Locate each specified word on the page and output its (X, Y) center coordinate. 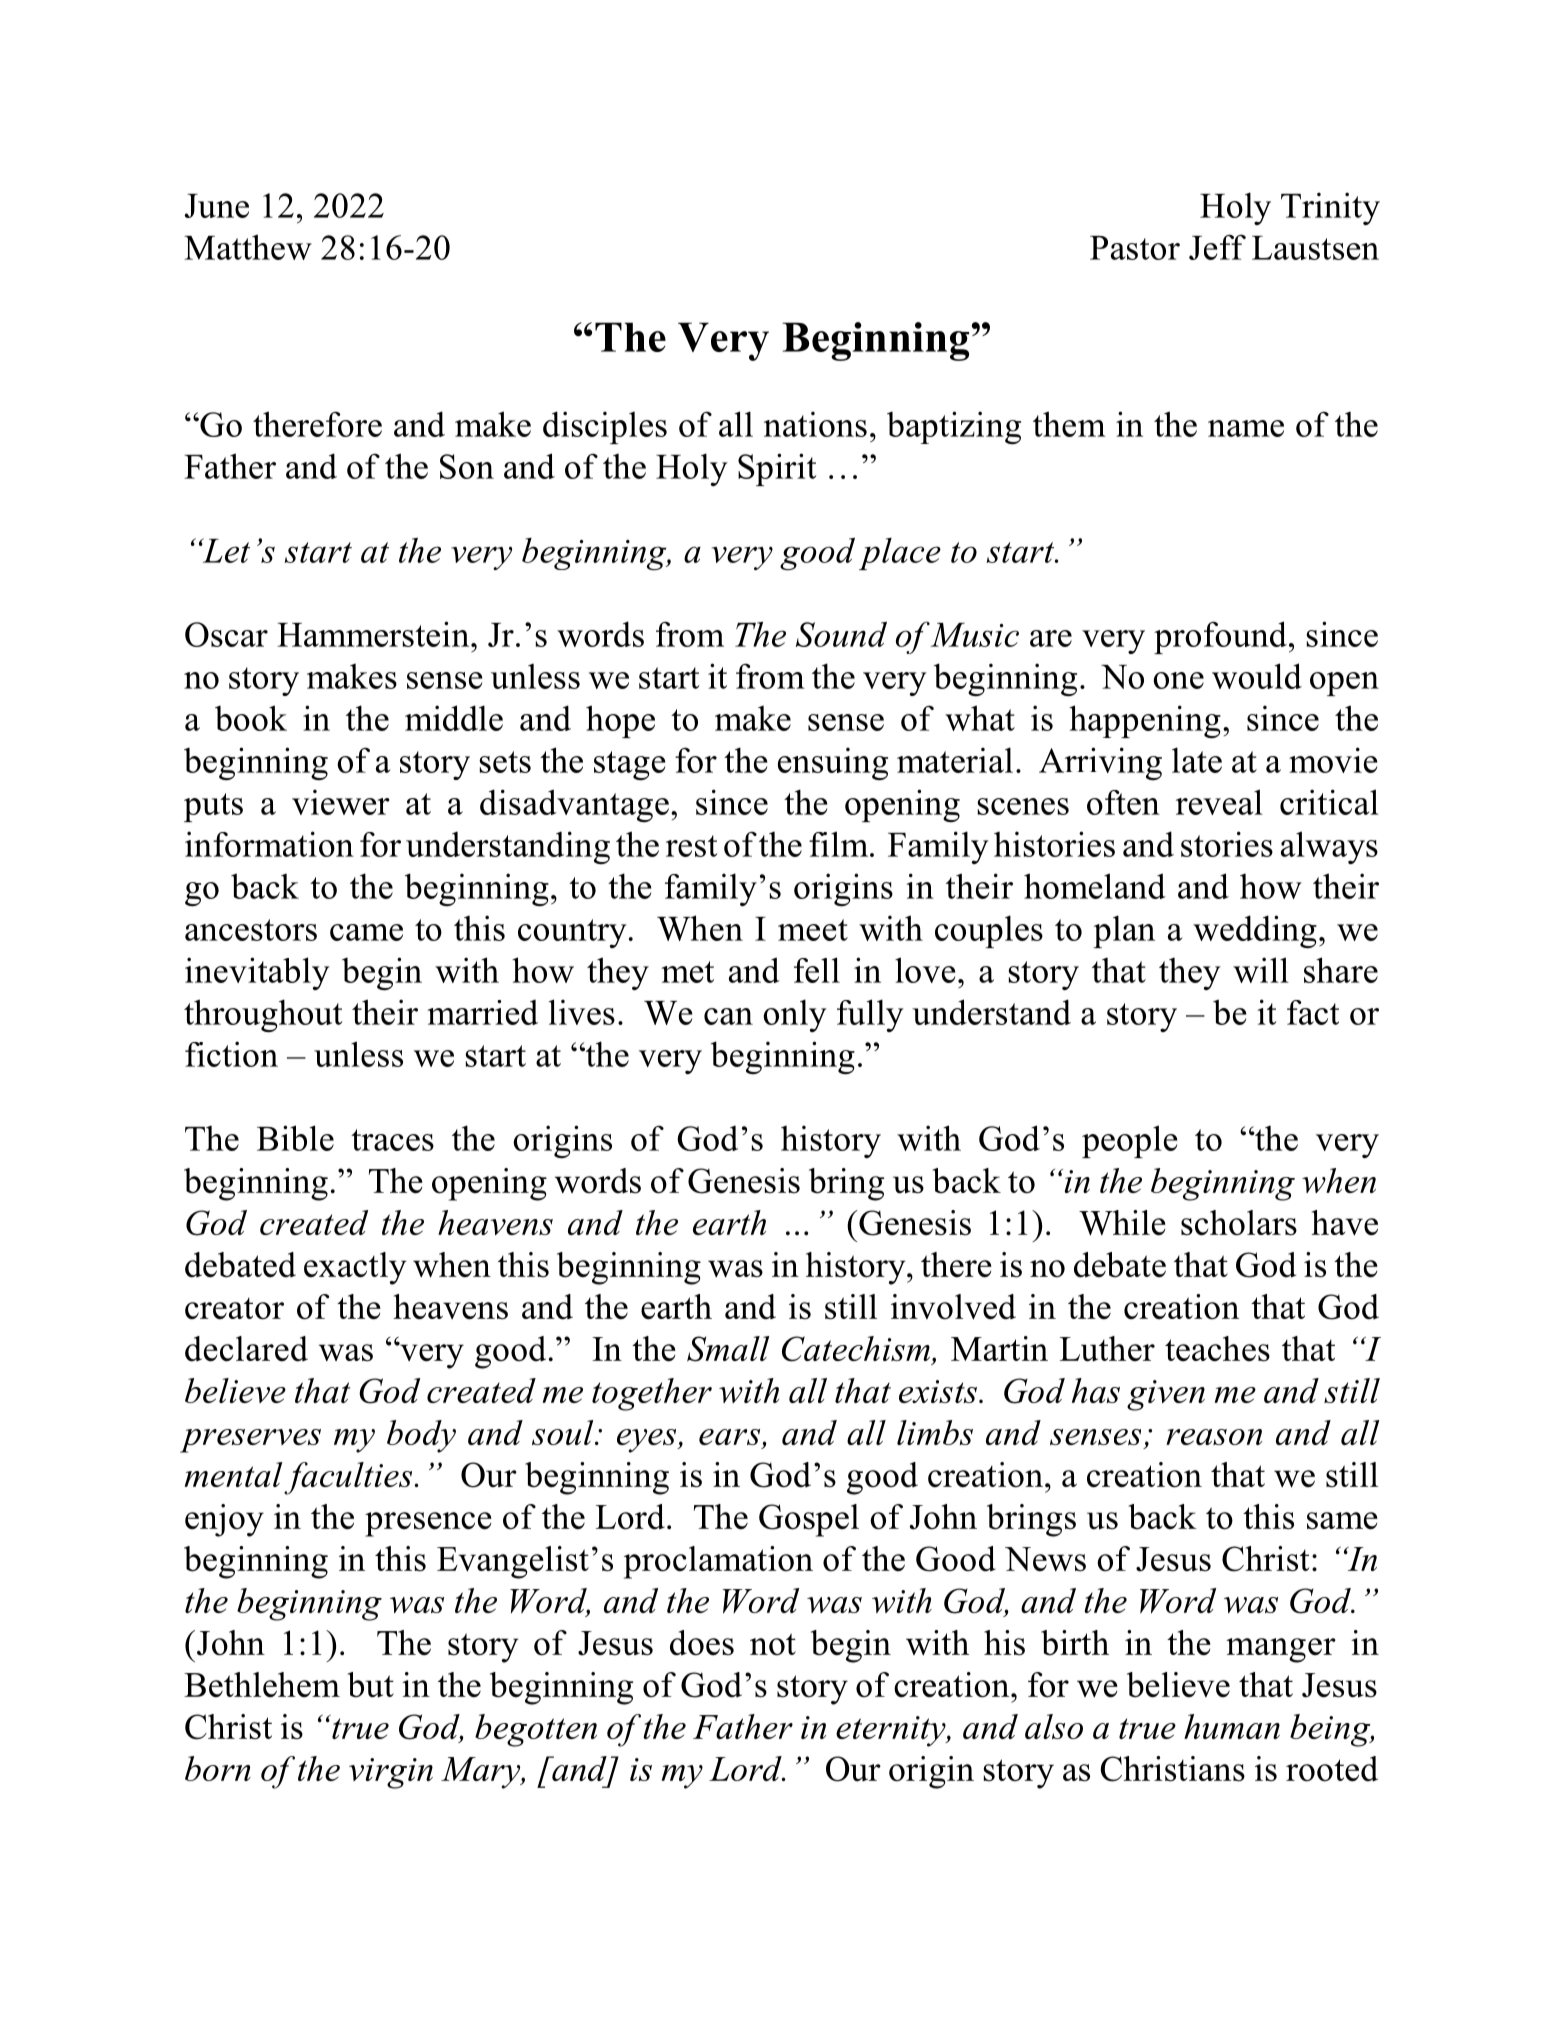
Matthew (248, 247)
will (1261, 970)
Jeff (1217, 247)
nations (815, 424)
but (370, 1685)
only (794, 1015)
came (366, 932)
